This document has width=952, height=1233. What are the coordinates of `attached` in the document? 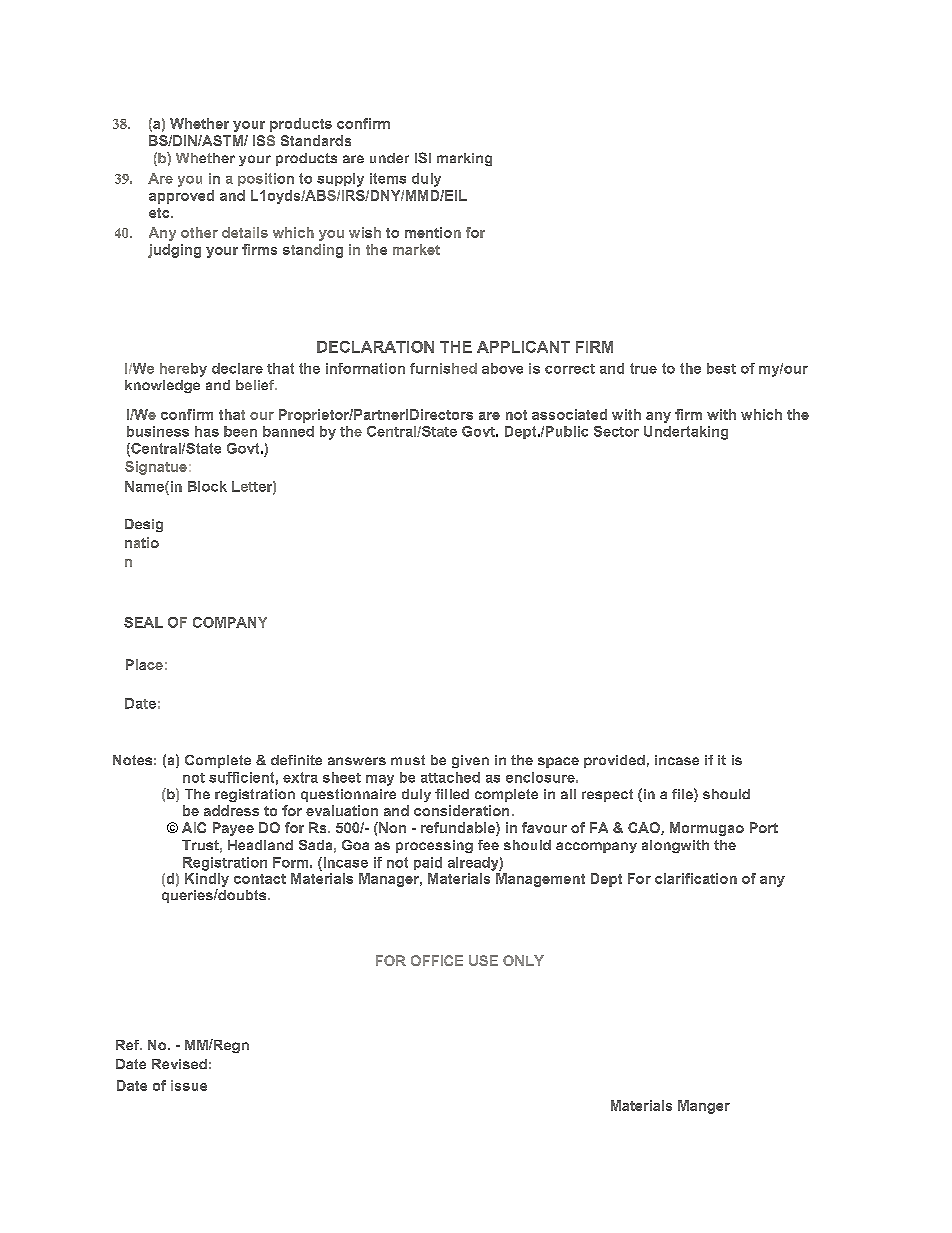 It's located at (450, 777).
